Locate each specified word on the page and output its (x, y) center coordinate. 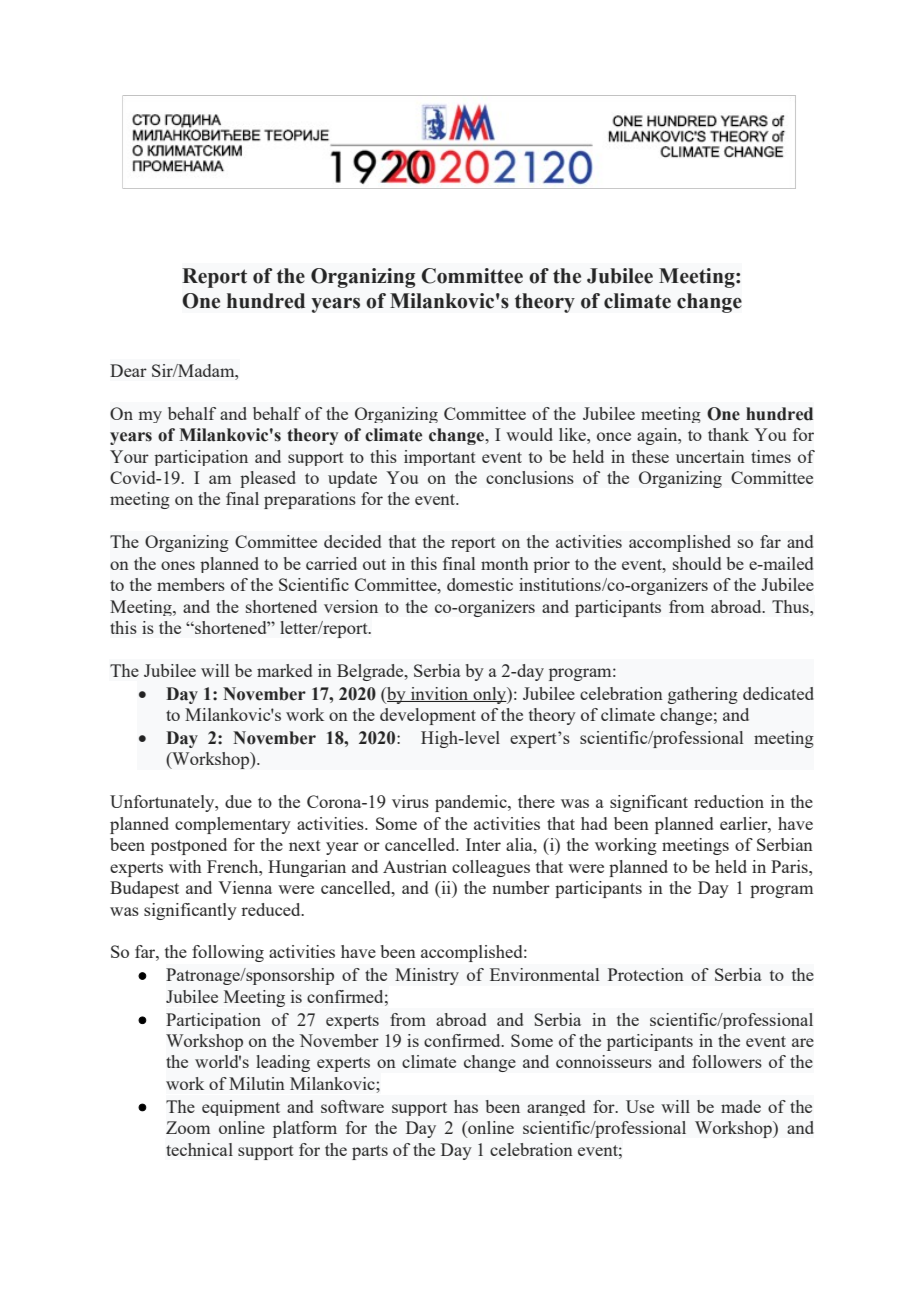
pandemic (472, 803)
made (741, 1106)
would (529, 434)
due (238, 801)
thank (728, 434)
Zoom (188, 1127)
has (466, 1106)
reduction (729, 801)
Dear (128, 370)
